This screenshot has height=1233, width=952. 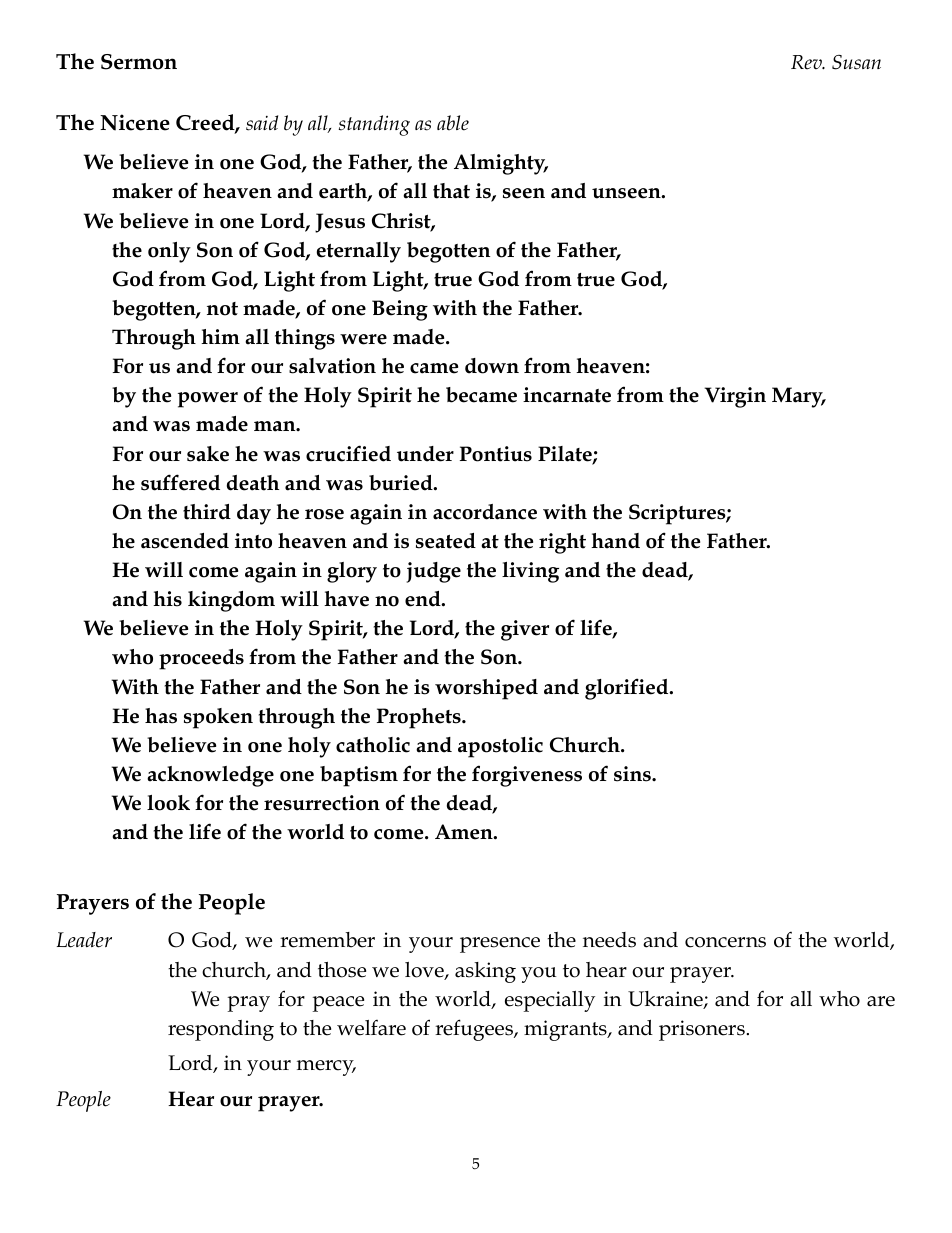 What do you see at coordinates (527, 776) in the screenshot?
I see `forgiveness` at bounding box center [527, 776].
